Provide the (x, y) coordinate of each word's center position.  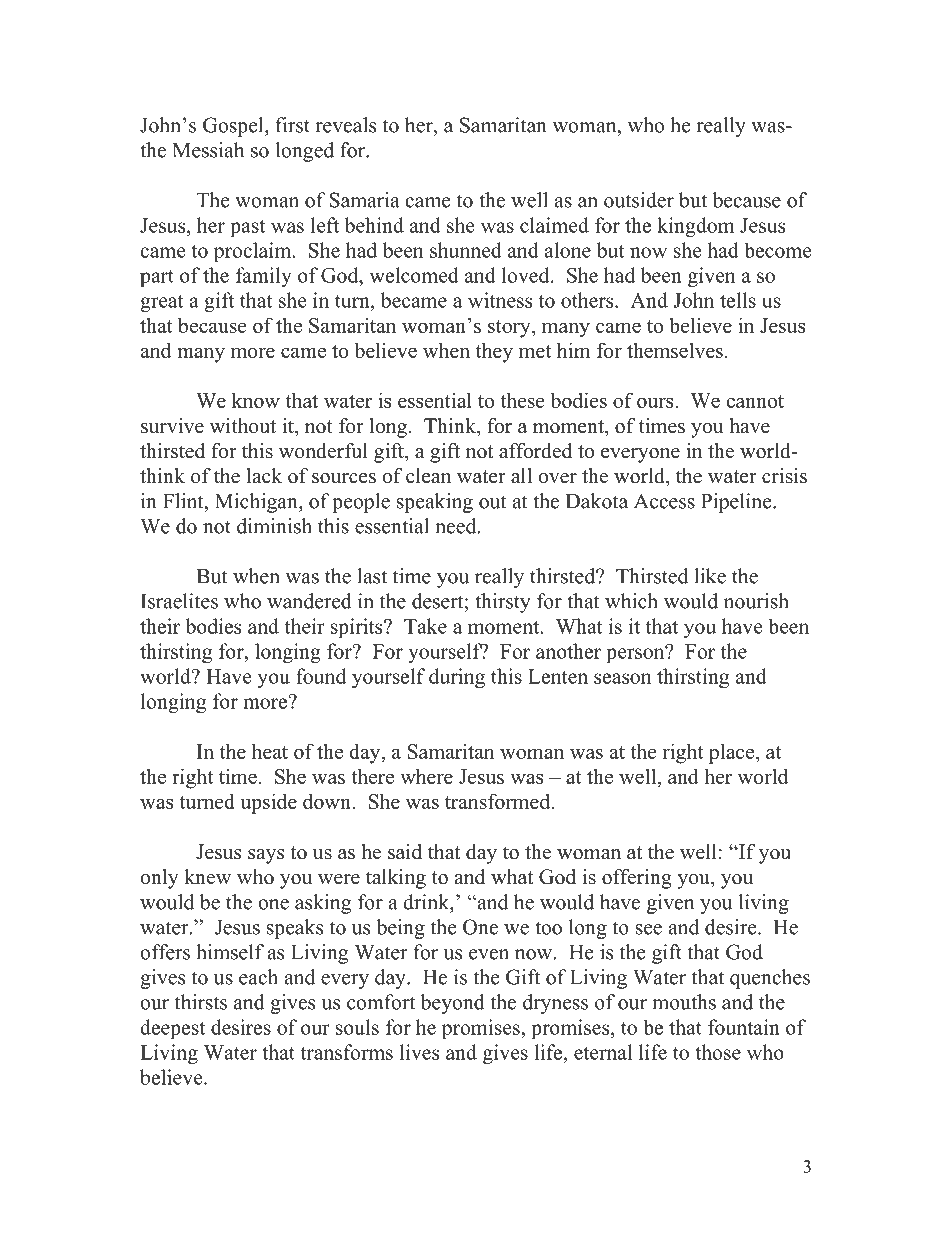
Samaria (365, 200)
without (243, 426)
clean (428, 476)
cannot (755, 401)
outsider (639, 200)
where (426, 776)
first (292, 125)
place (733, 753)
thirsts (201, 1002)
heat (270, 751)
